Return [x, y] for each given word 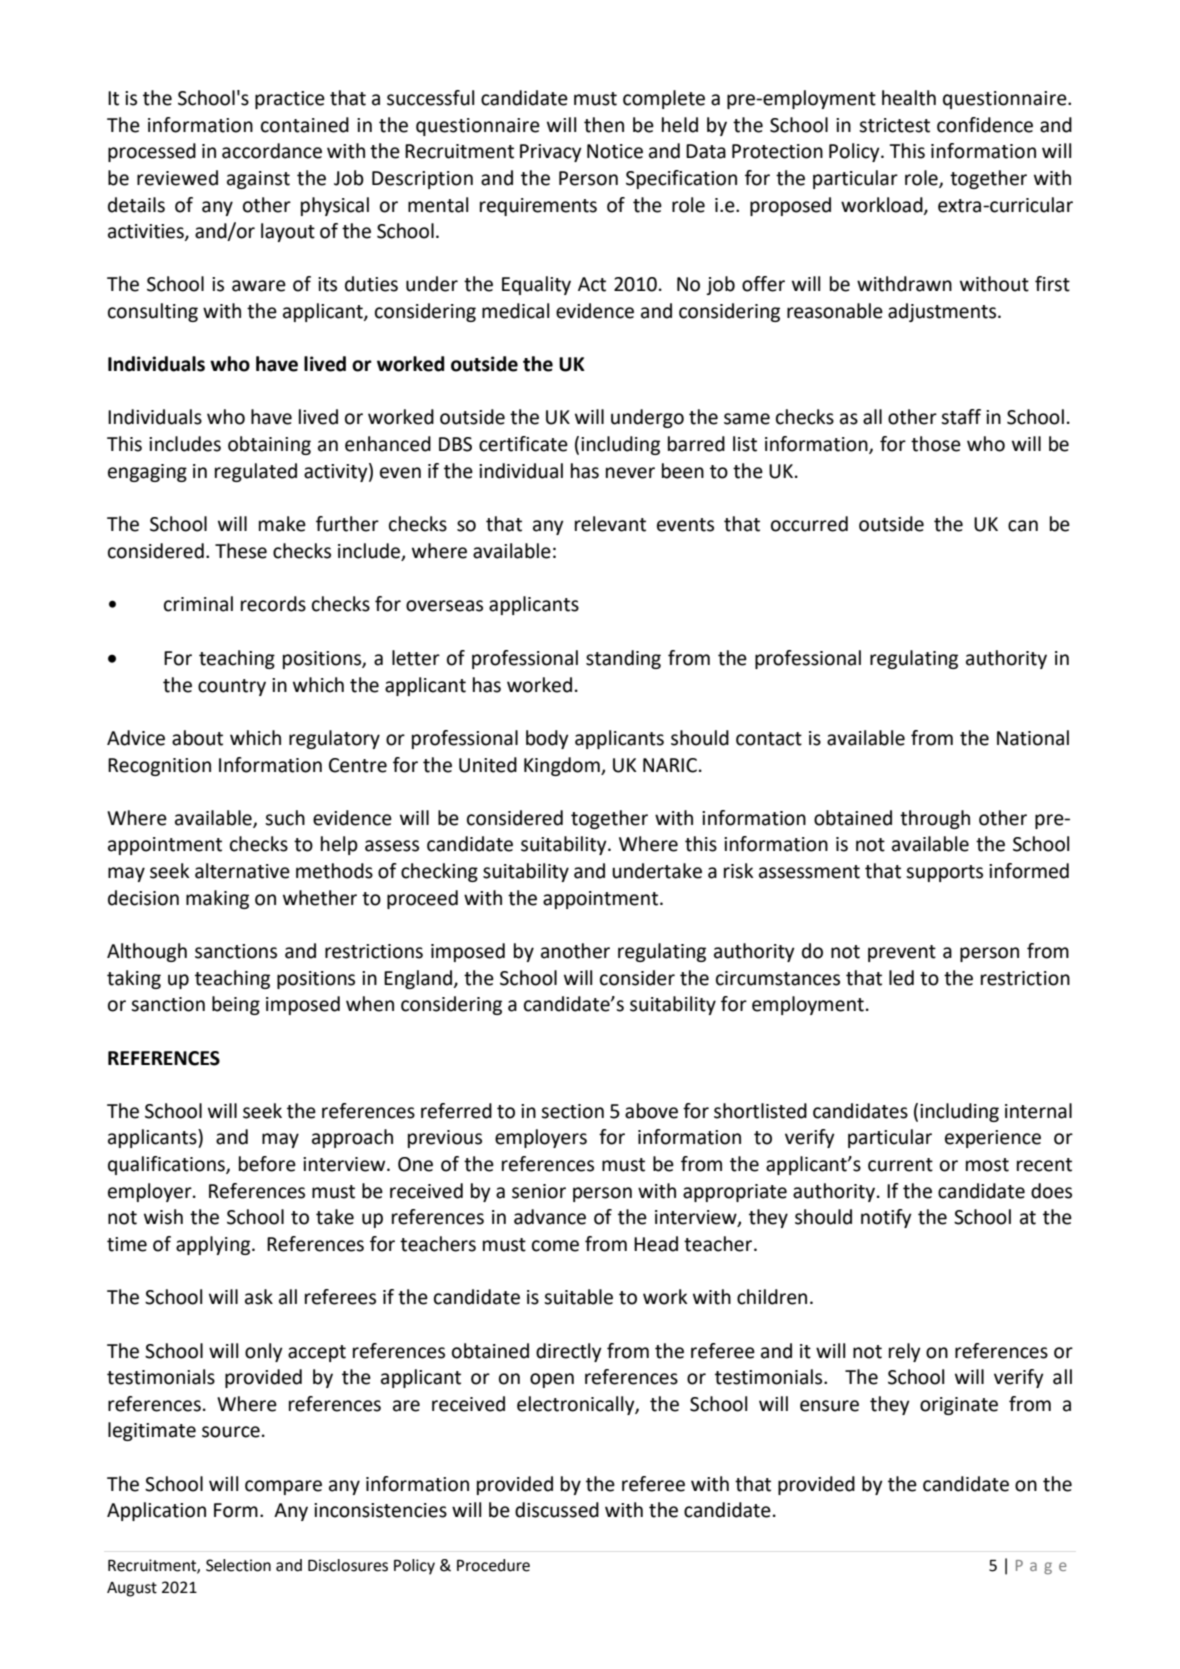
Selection [238, 1565]
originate [959, 1406]
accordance [272, 151]
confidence [985, 125]
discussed [557, 1510]
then [604, 125]
